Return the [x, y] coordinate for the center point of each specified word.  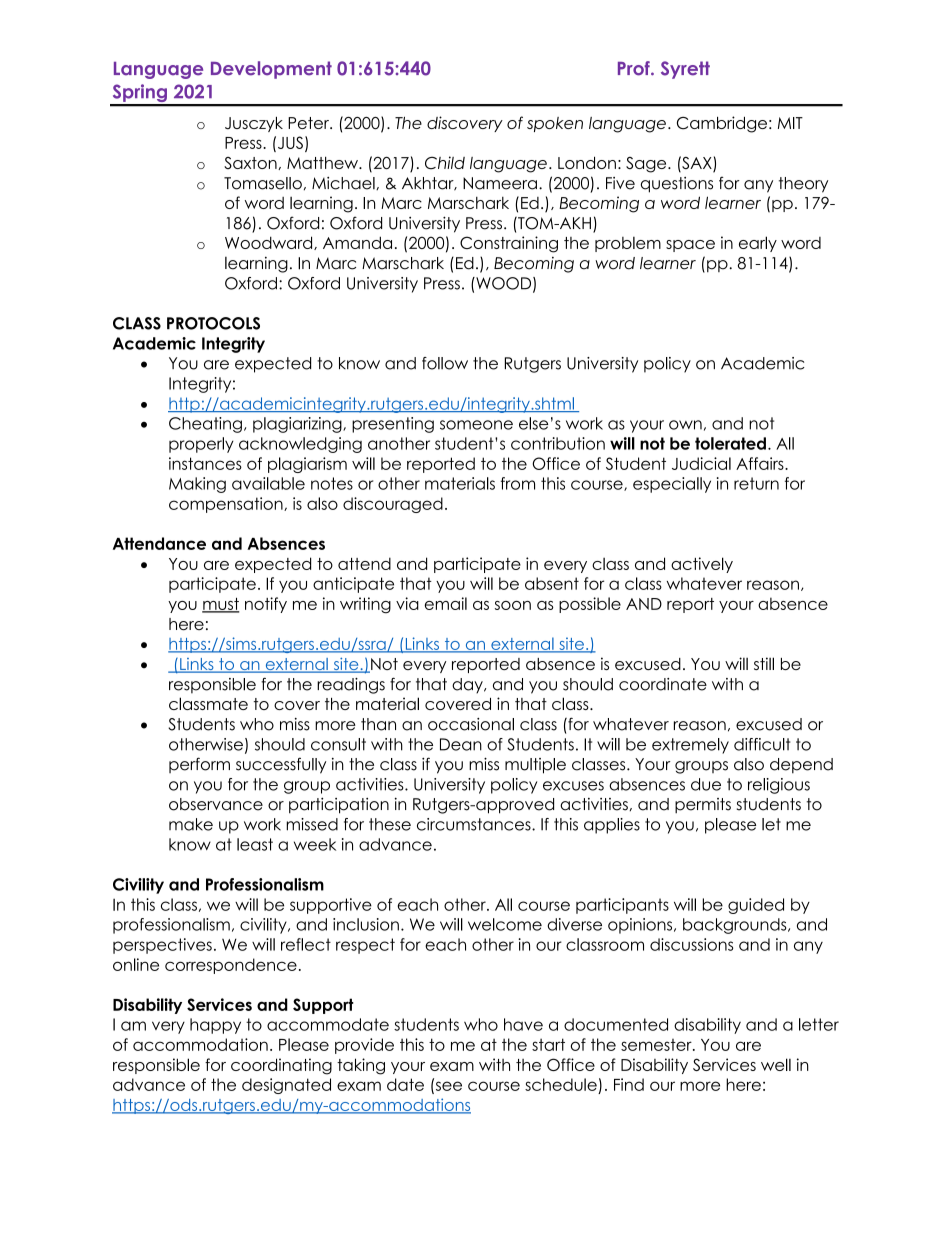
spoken [555, 124]
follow [445, 363]
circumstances [475, 824]
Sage [647, 165]
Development [271, 70]
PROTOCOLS [213, 323]
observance [216, 804]
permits [703, 806]
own [685, 425]
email [446, 603]
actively [702, 565]
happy [215, 1026]
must [220, 605]
